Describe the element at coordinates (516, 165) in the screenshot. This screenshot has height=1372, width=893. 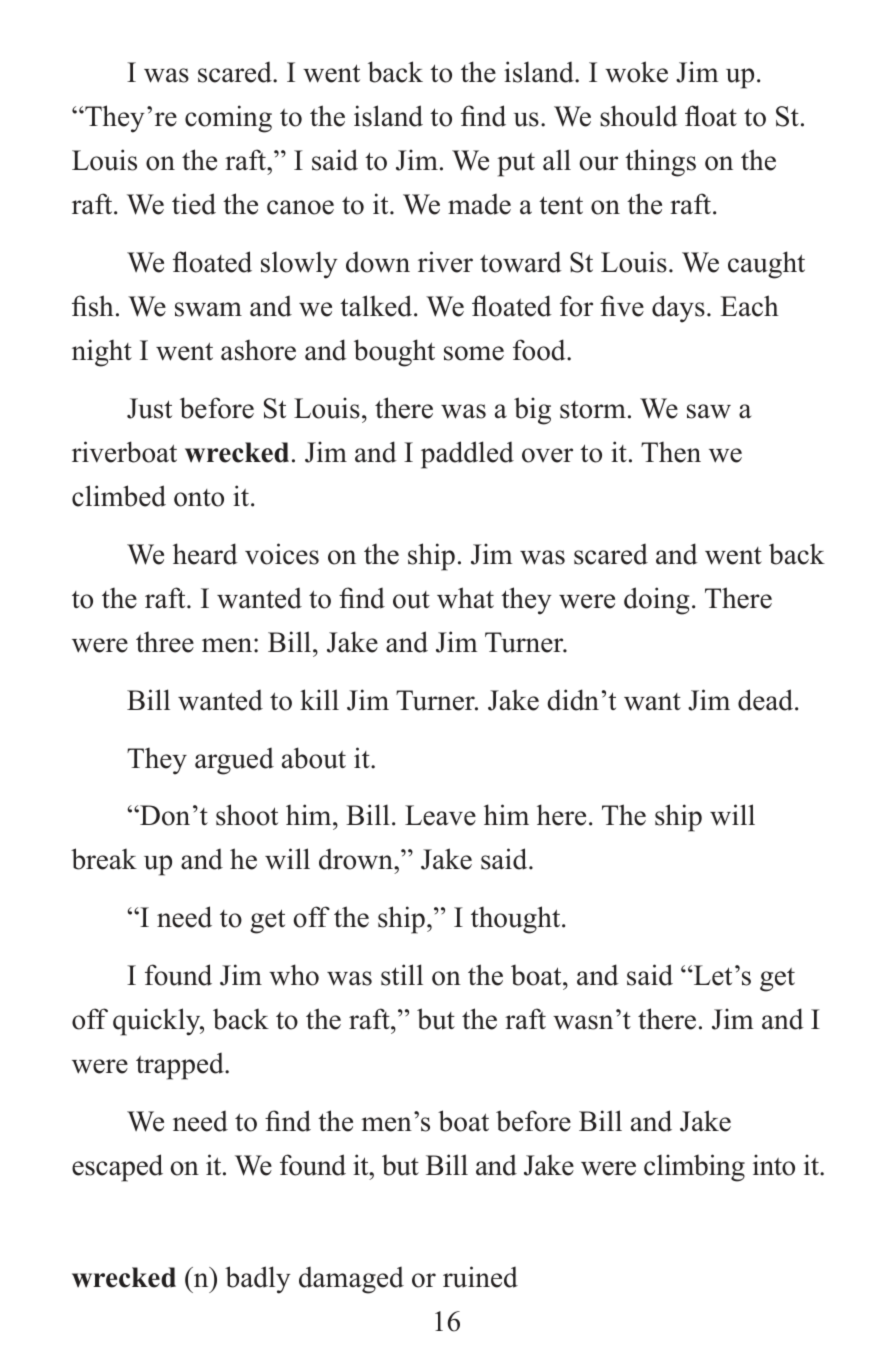
I see `put` at that location.
